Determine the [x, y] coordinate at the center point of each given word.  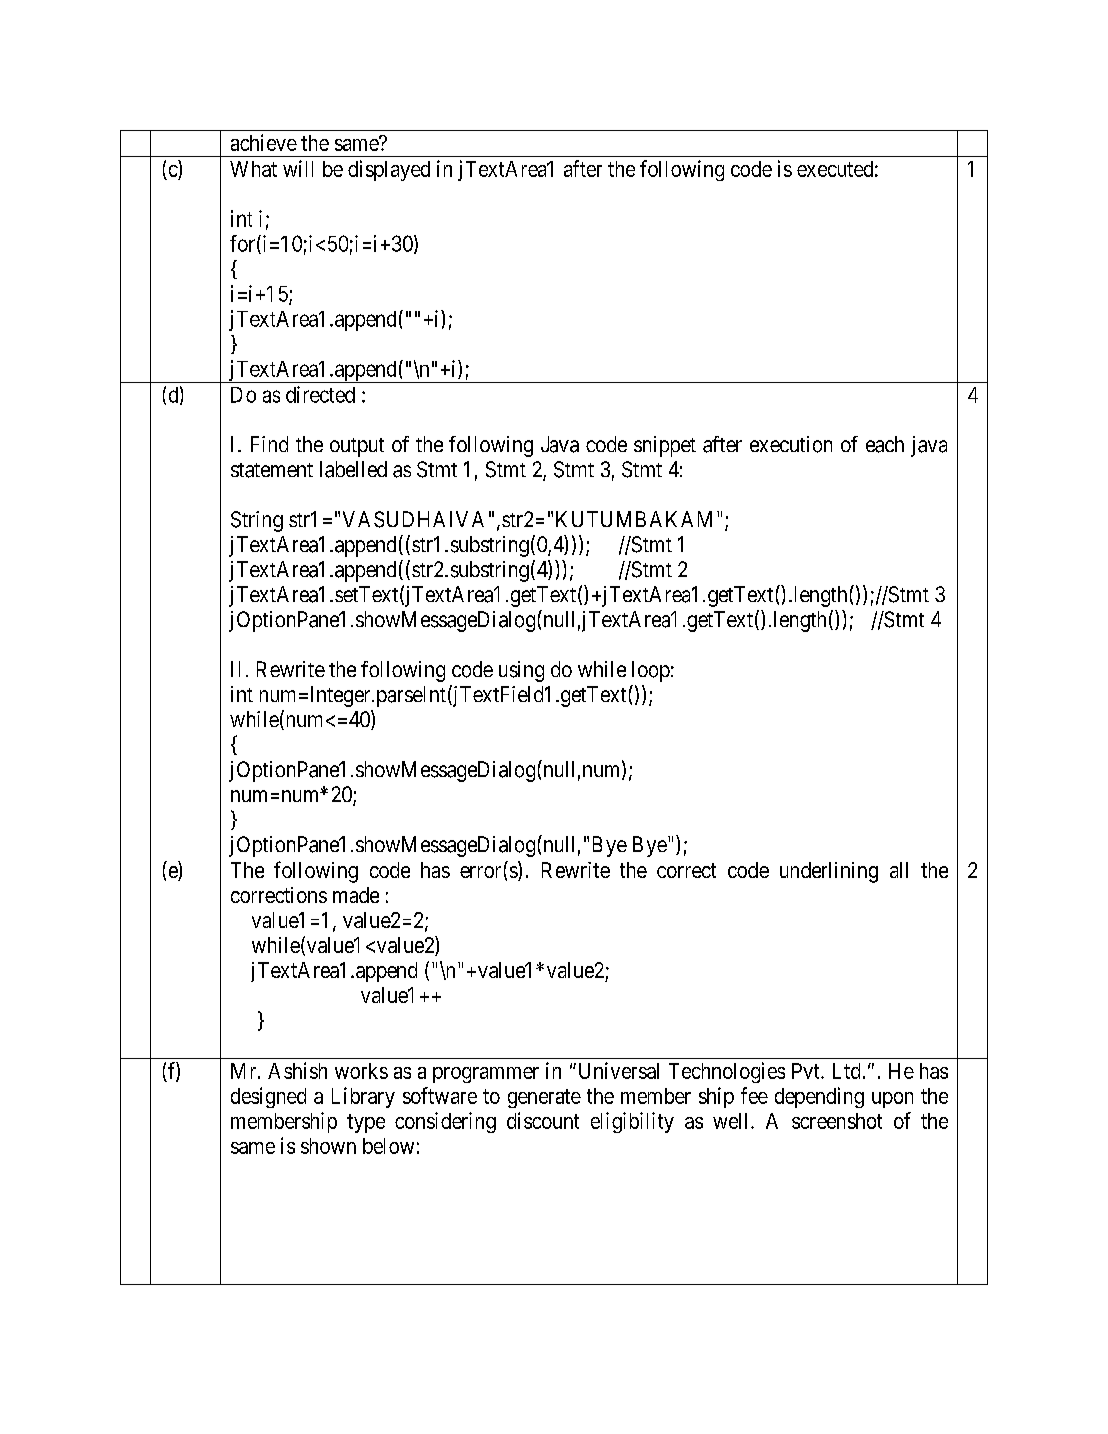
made [356, 895]
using [521, 671]
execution [791, 444]
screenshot [837, 1121]
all [899, 870]
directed [320, 394]
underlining [829, 872]
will [298, 168]
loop [651, 671]
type [366, 1123]
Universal [617, 1070]
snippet [665, 446]
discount [543, 1120]
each [885, 444]
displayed [389, 170]
